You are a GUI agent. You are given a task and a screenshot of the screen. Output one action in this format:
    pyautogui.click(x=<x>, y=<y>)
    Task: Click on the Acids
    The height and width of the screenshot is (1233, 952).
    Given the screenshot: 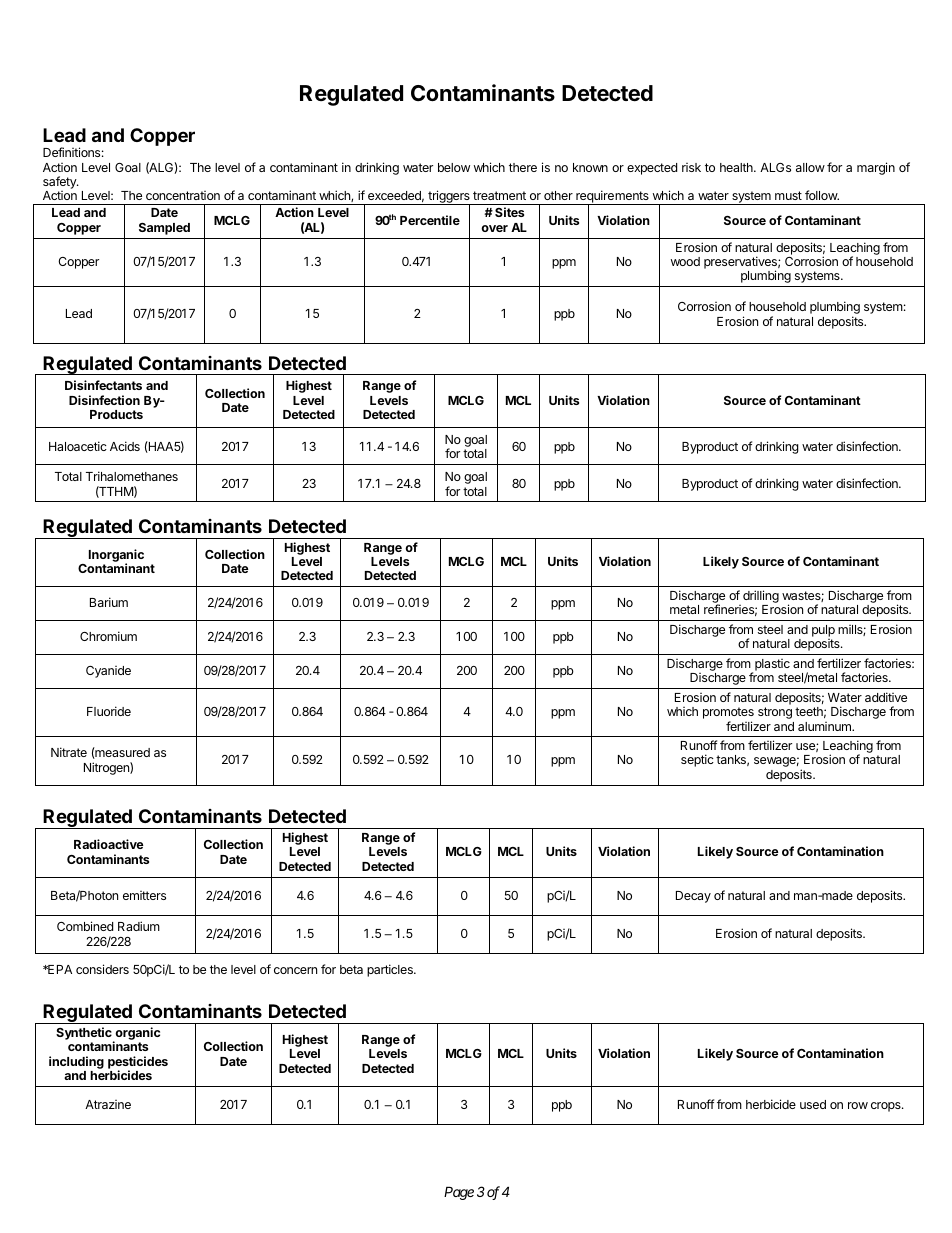 What is the action you would take?
    pyautogui.click(x=125, y=446)
